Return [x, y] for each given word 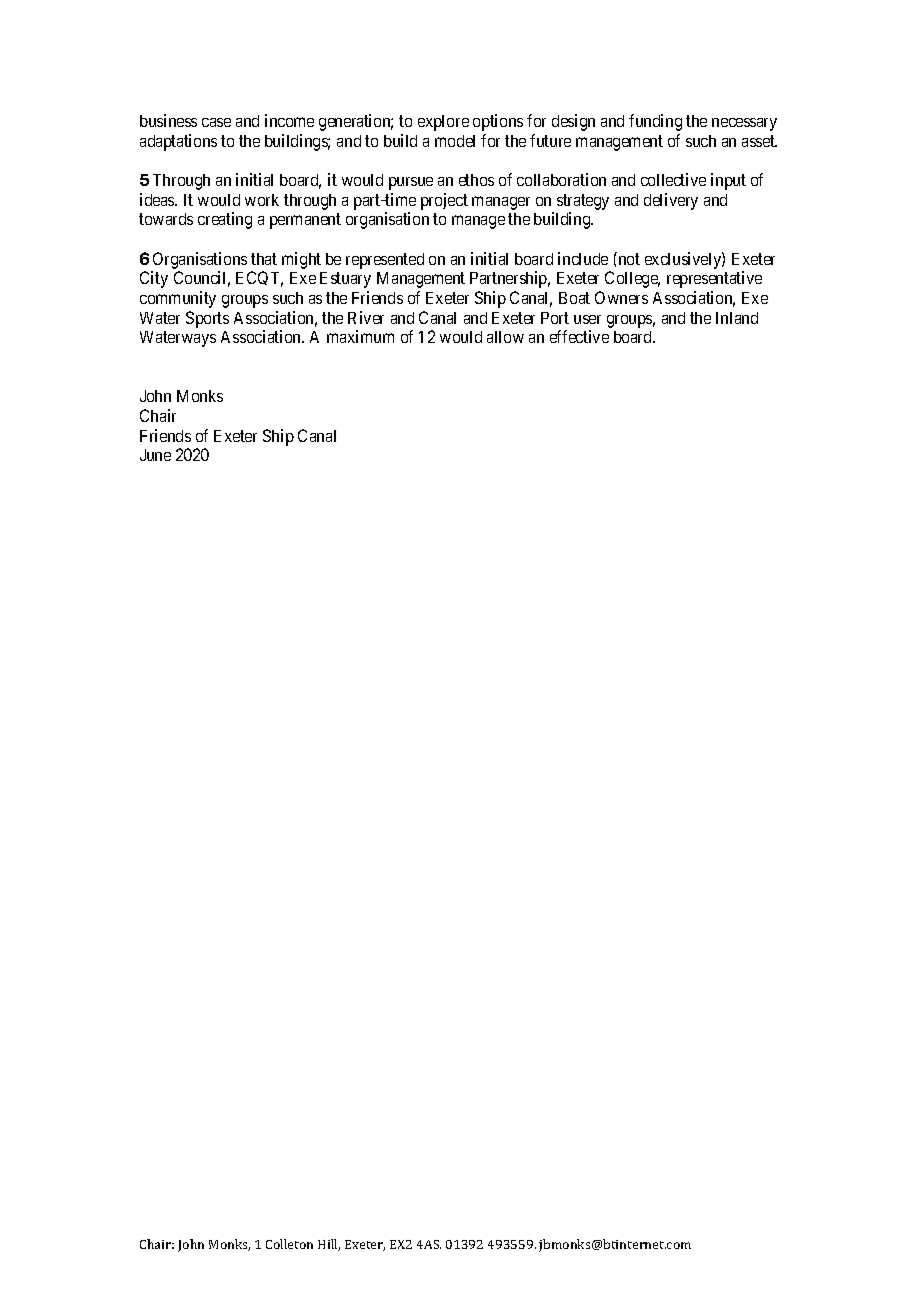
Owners [621, 297]
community [178, 299]
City [154, 279]
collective [673, 179]
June [155, 455]
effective [579, 336]
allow [505, 337]
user [587, 319]
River [366, 317]
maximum [360, 336]
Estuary [345, 280]
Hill [329, 1245]
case [216, 122]
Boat [574, 298]
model [455, 141]
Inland [737, 318]
